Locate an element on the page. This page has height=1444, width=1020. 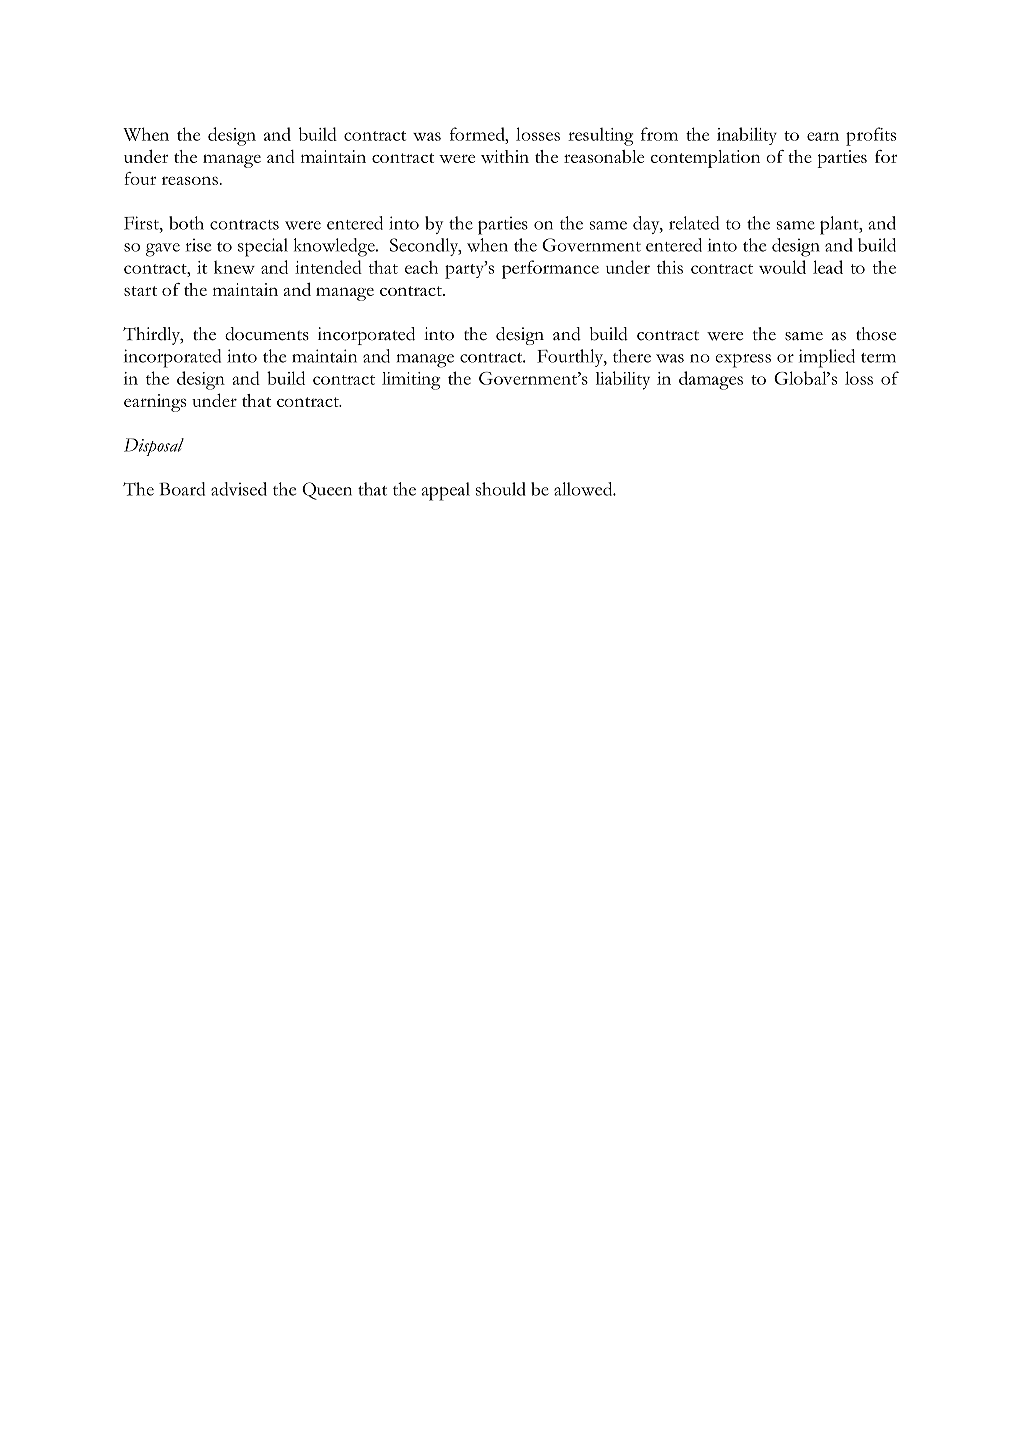
advised is located at coordinates (239, 489).
